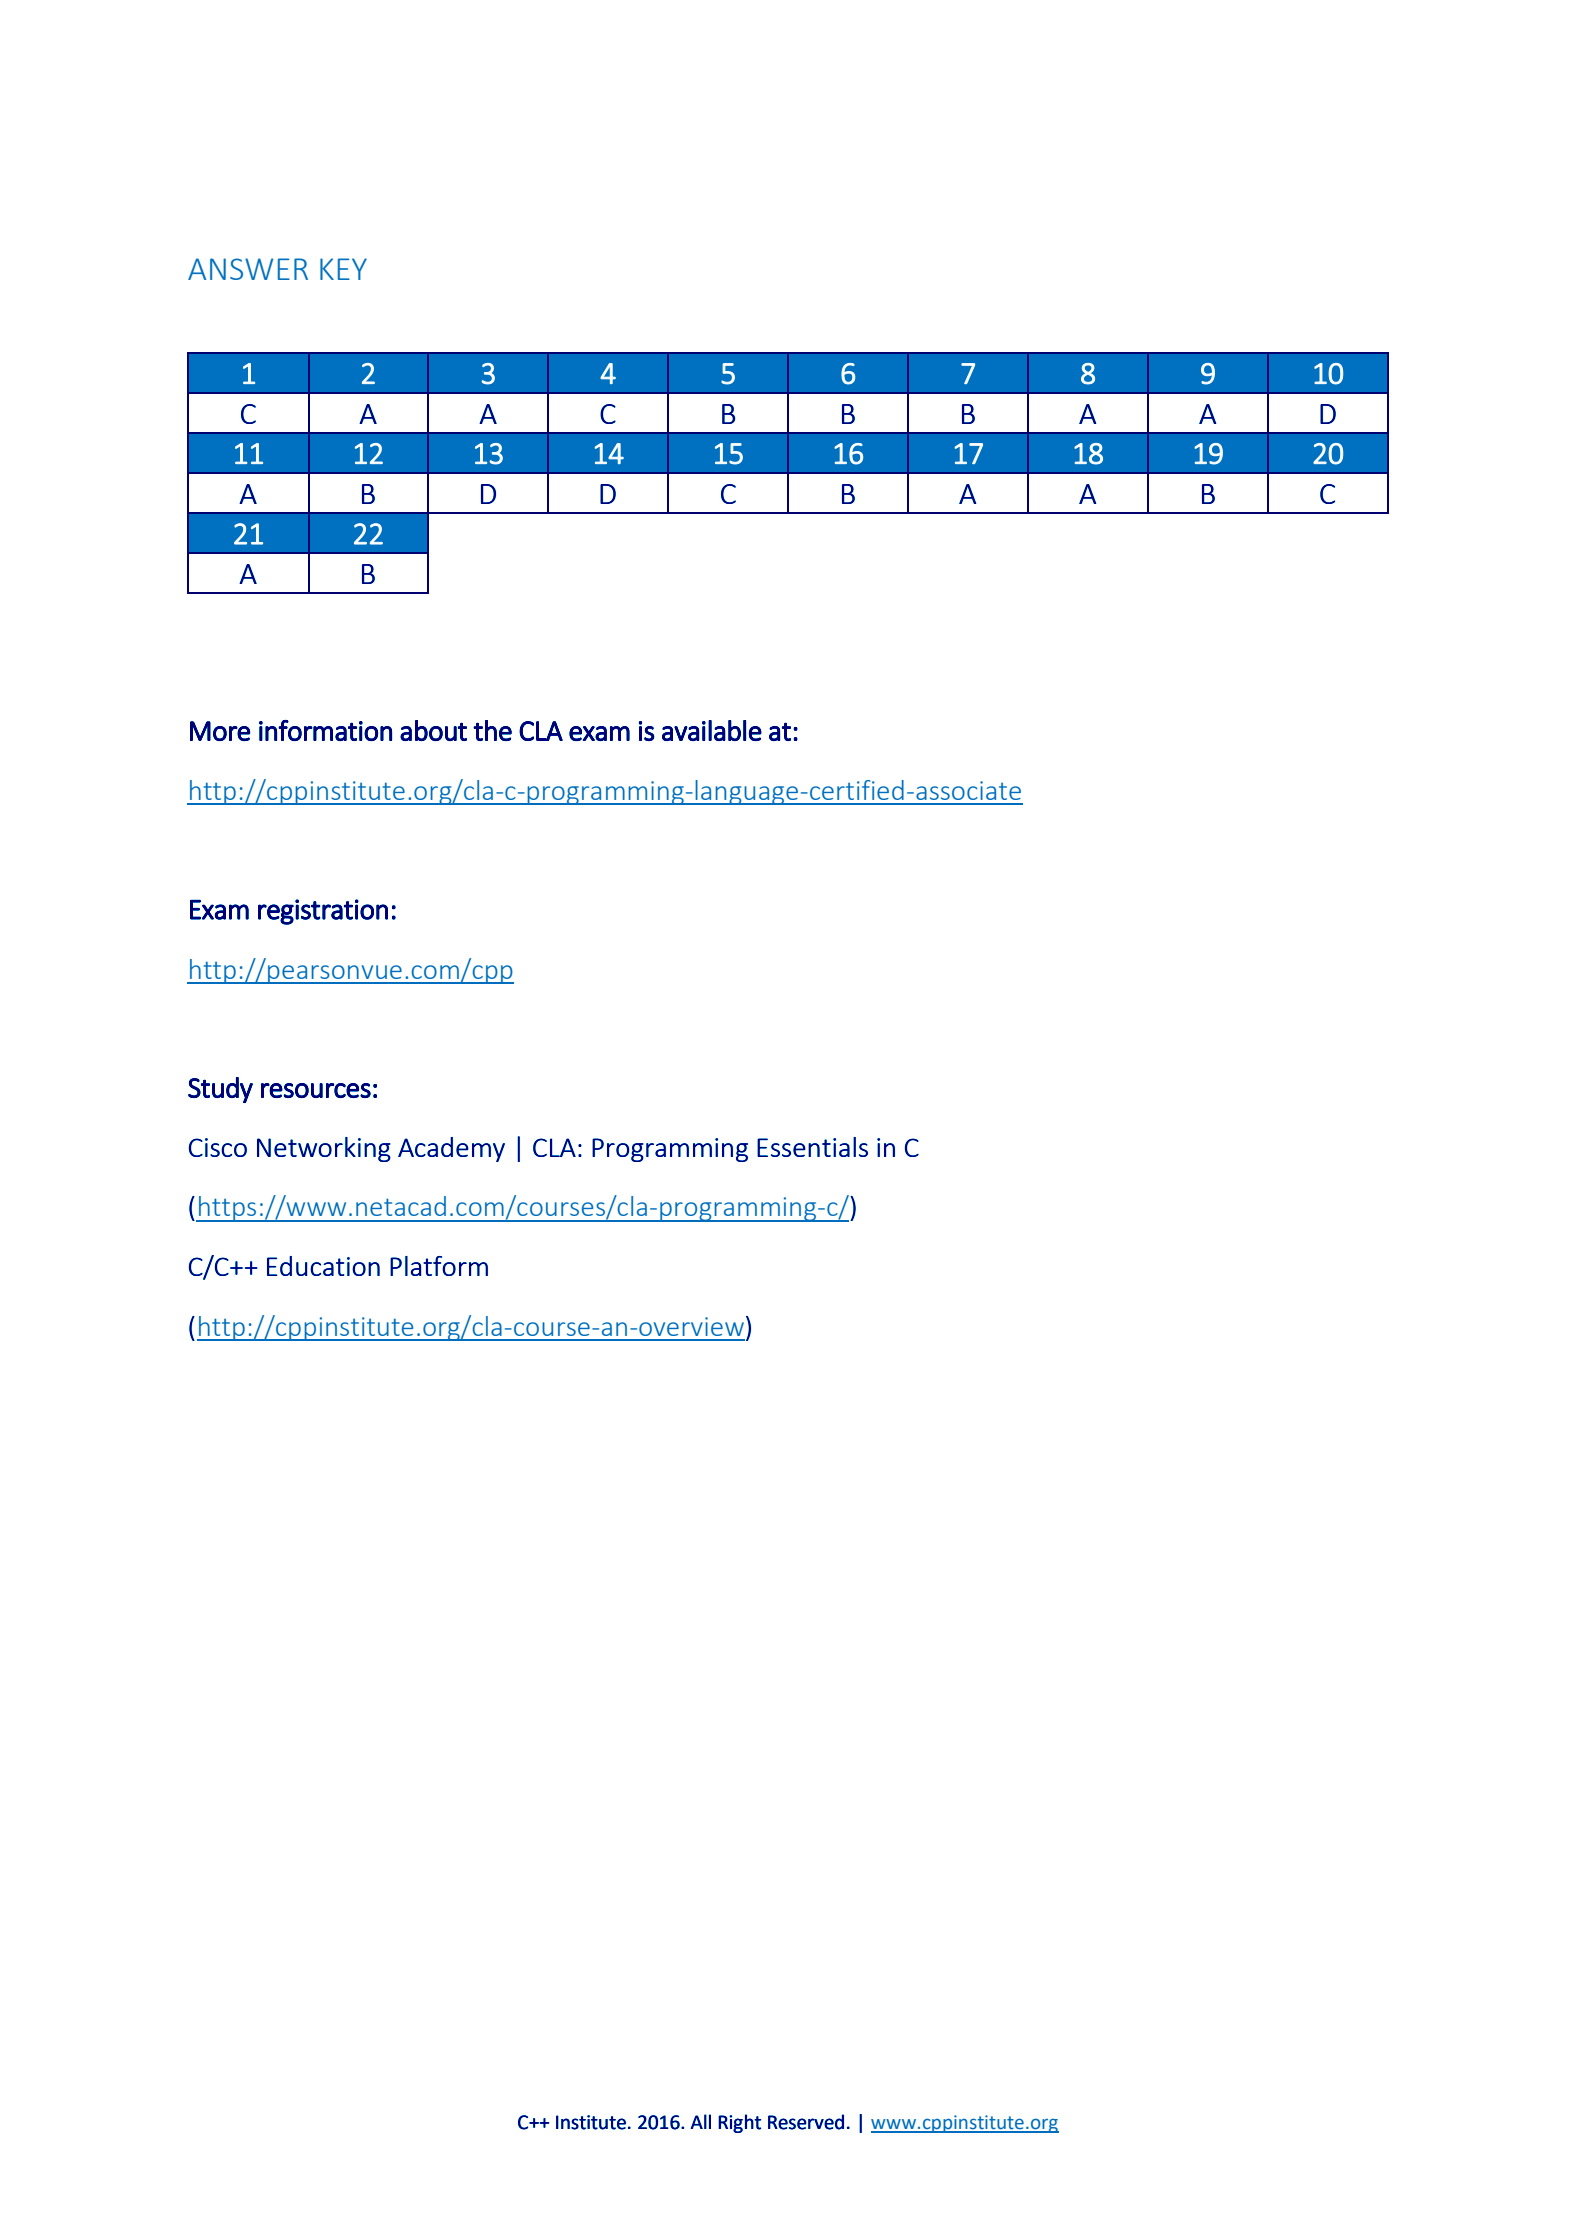 The image size is (1576, 2228). Describe the element at coordinates (451, 1149) in the screenshot. I see `Academy` at that location.
